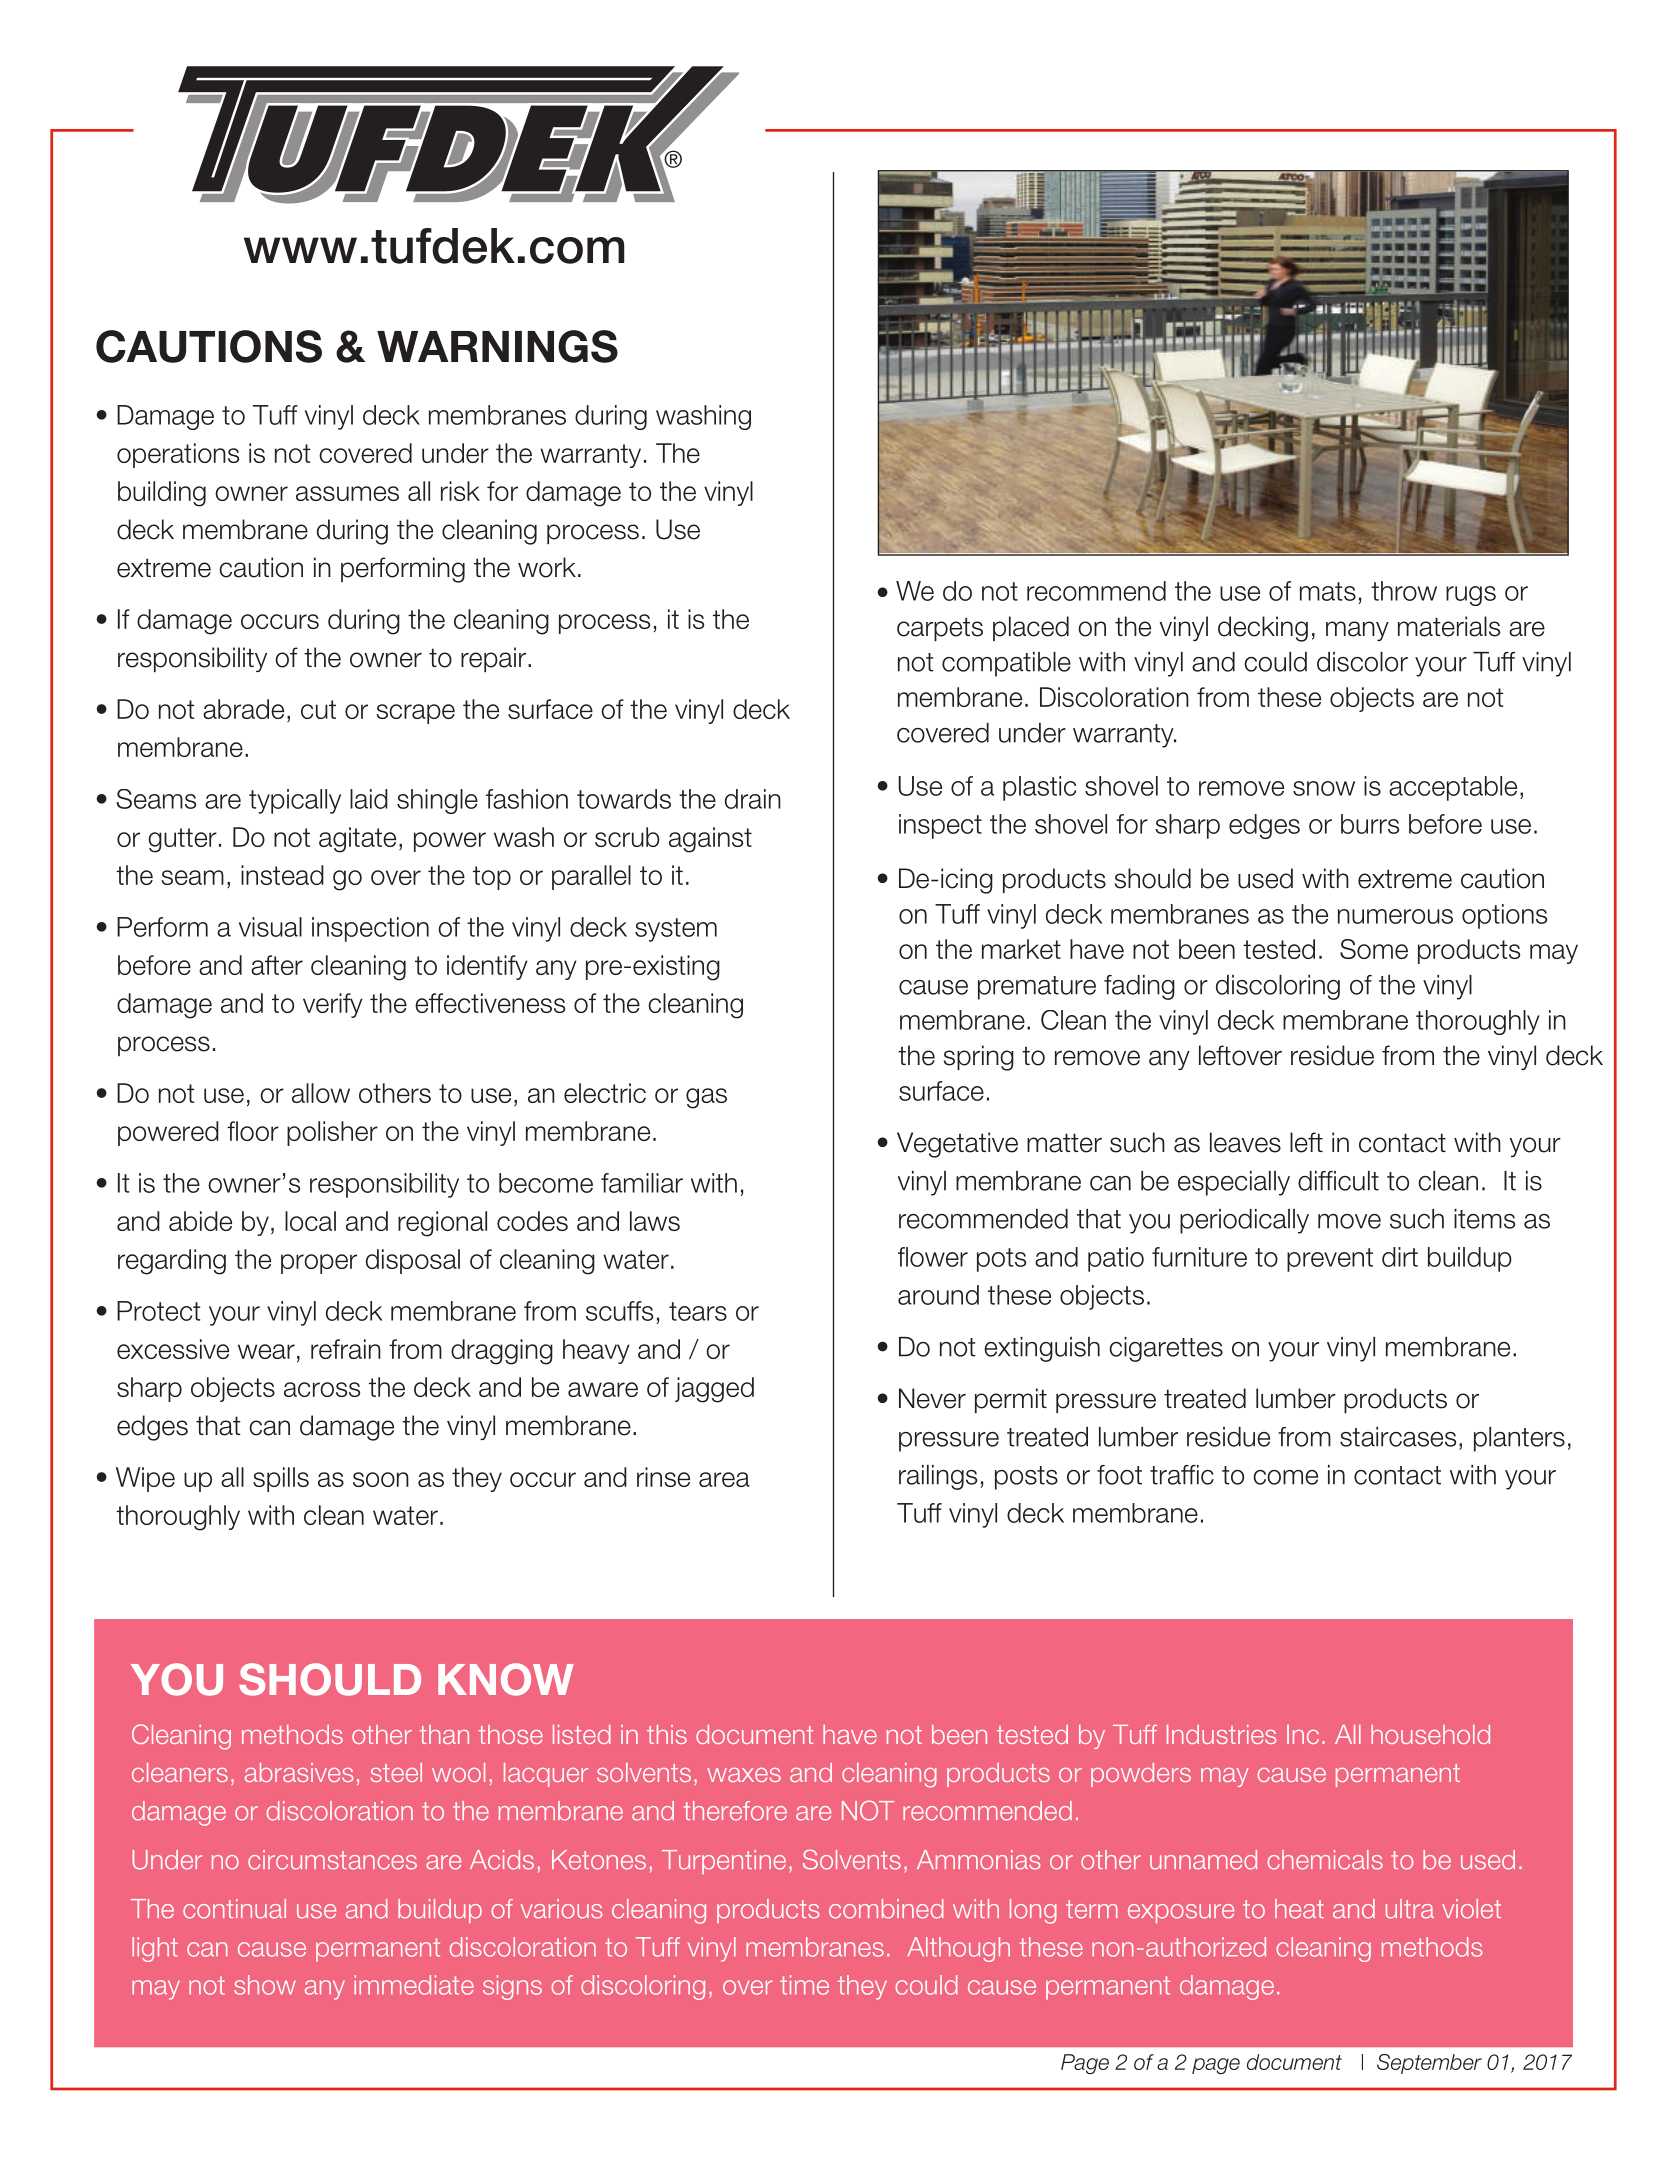 This screenshot has height=2157, width=1667. What do you see at coordinates (1328, 591) in the screenshot?
I see `mats` at bounding box center [1328, 591].
